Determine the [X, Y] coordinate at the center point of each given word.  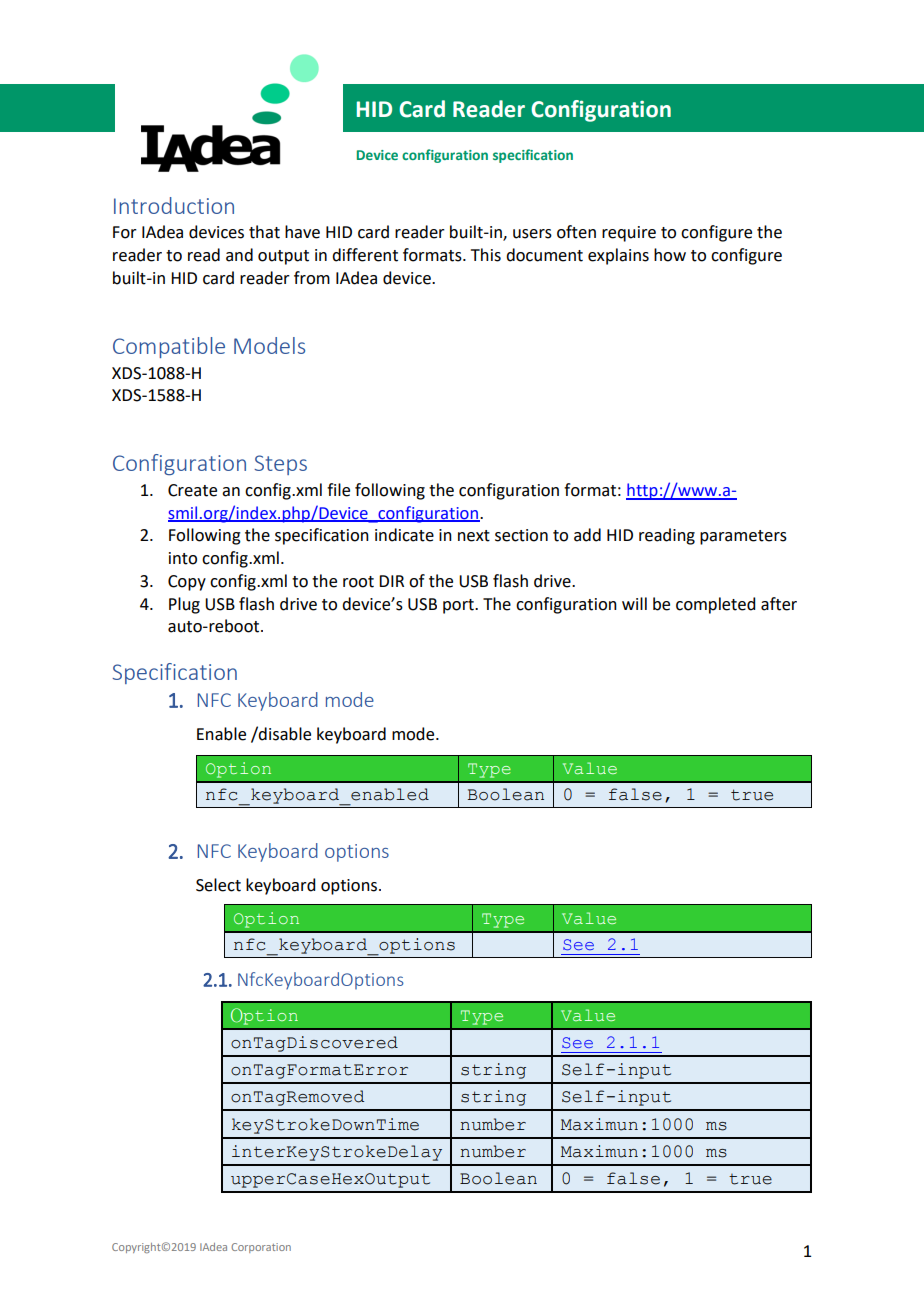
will [634, 603]
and [239, 255]
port [459, 606]
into [183, 558]
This [486, 255]
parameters [743, 537]
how [670, 255]
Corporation [261, 1248]
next [474, 536]
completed [715, 605]
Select [218, 885]
